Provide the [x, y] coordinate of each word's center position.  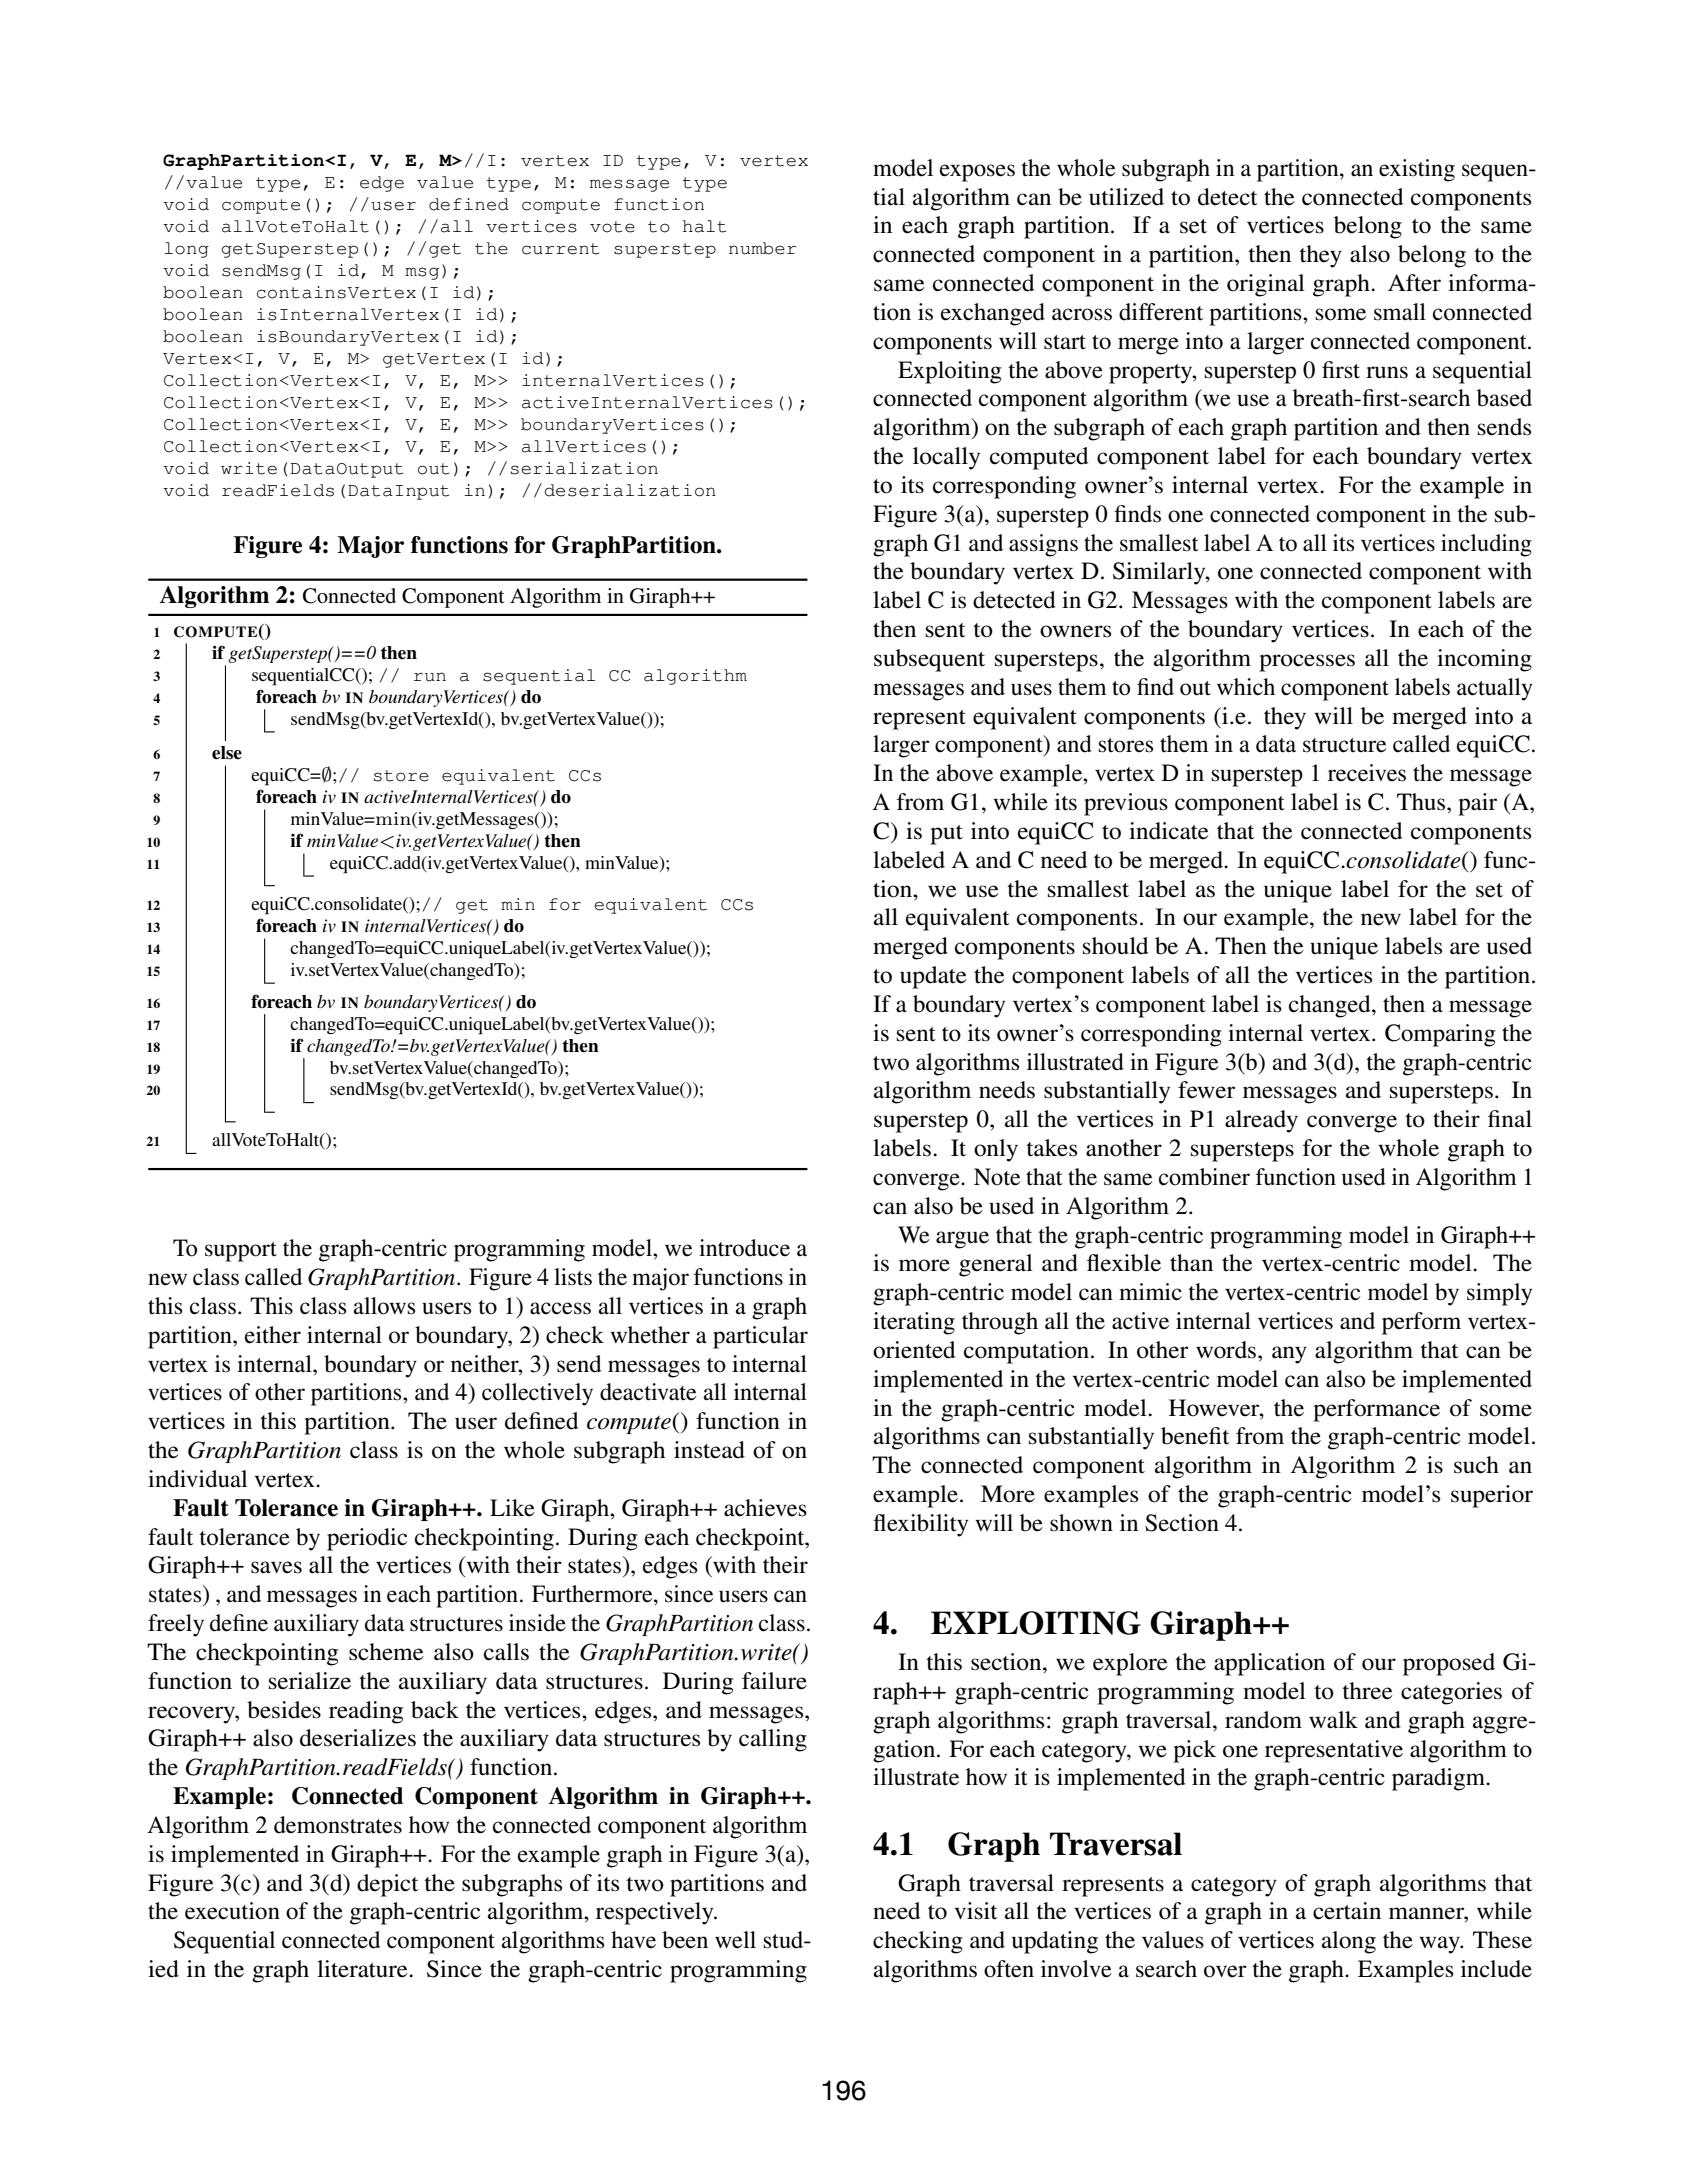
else [227, 753]
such [1476, 1465]
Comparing [1440, 1035]
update [933, 977]
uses [1031, 689]
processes [1307, 663]
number [762, 248]
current [560, 249]
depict [387, 1885]
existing [1417, 170]
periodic [367, 1539]
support [241, 1252]
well [735, 1940]
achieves [765, 1508]
